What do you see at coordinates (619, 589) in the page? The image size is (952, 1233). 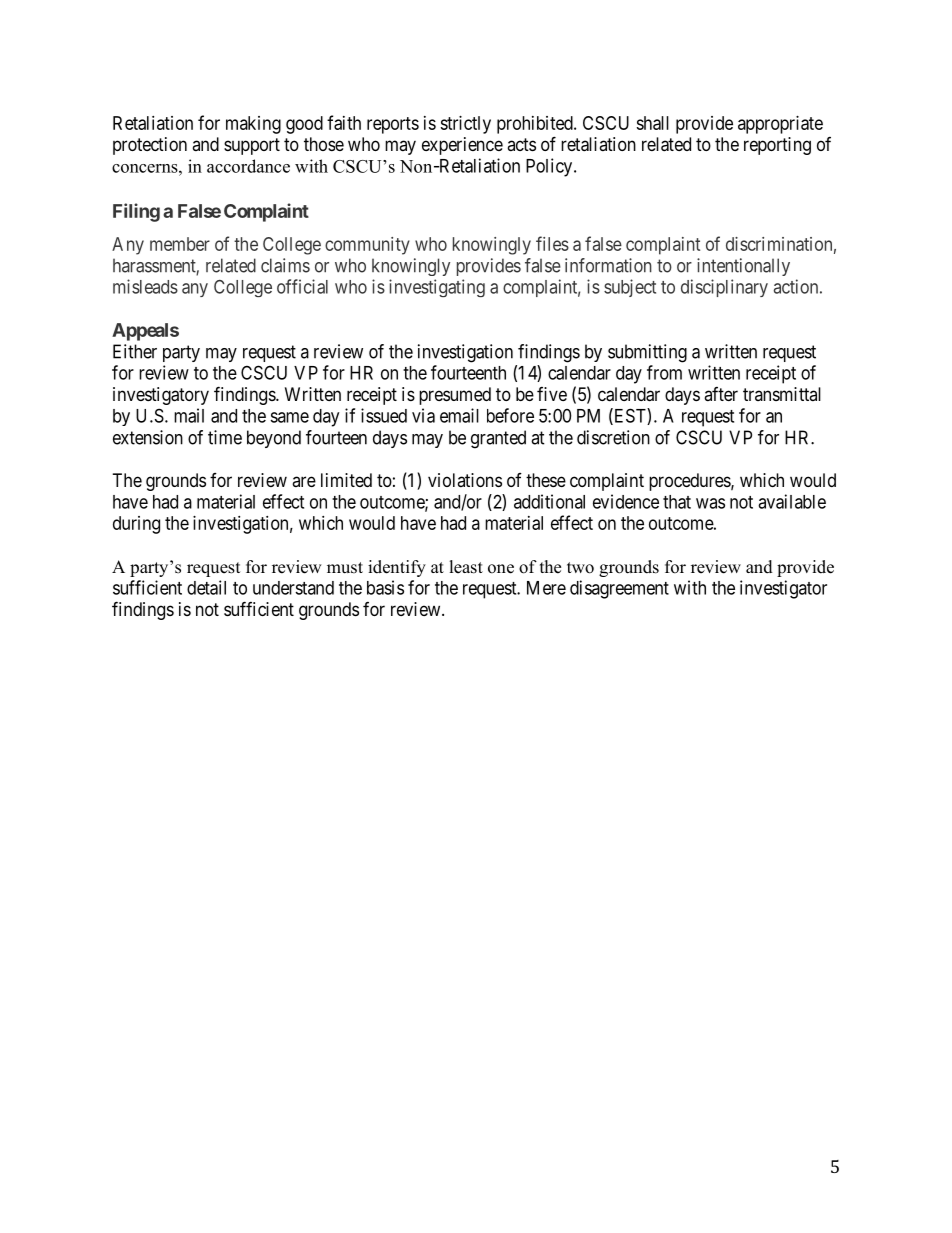 I see `disagreement` at bounding box center [619, 589].
